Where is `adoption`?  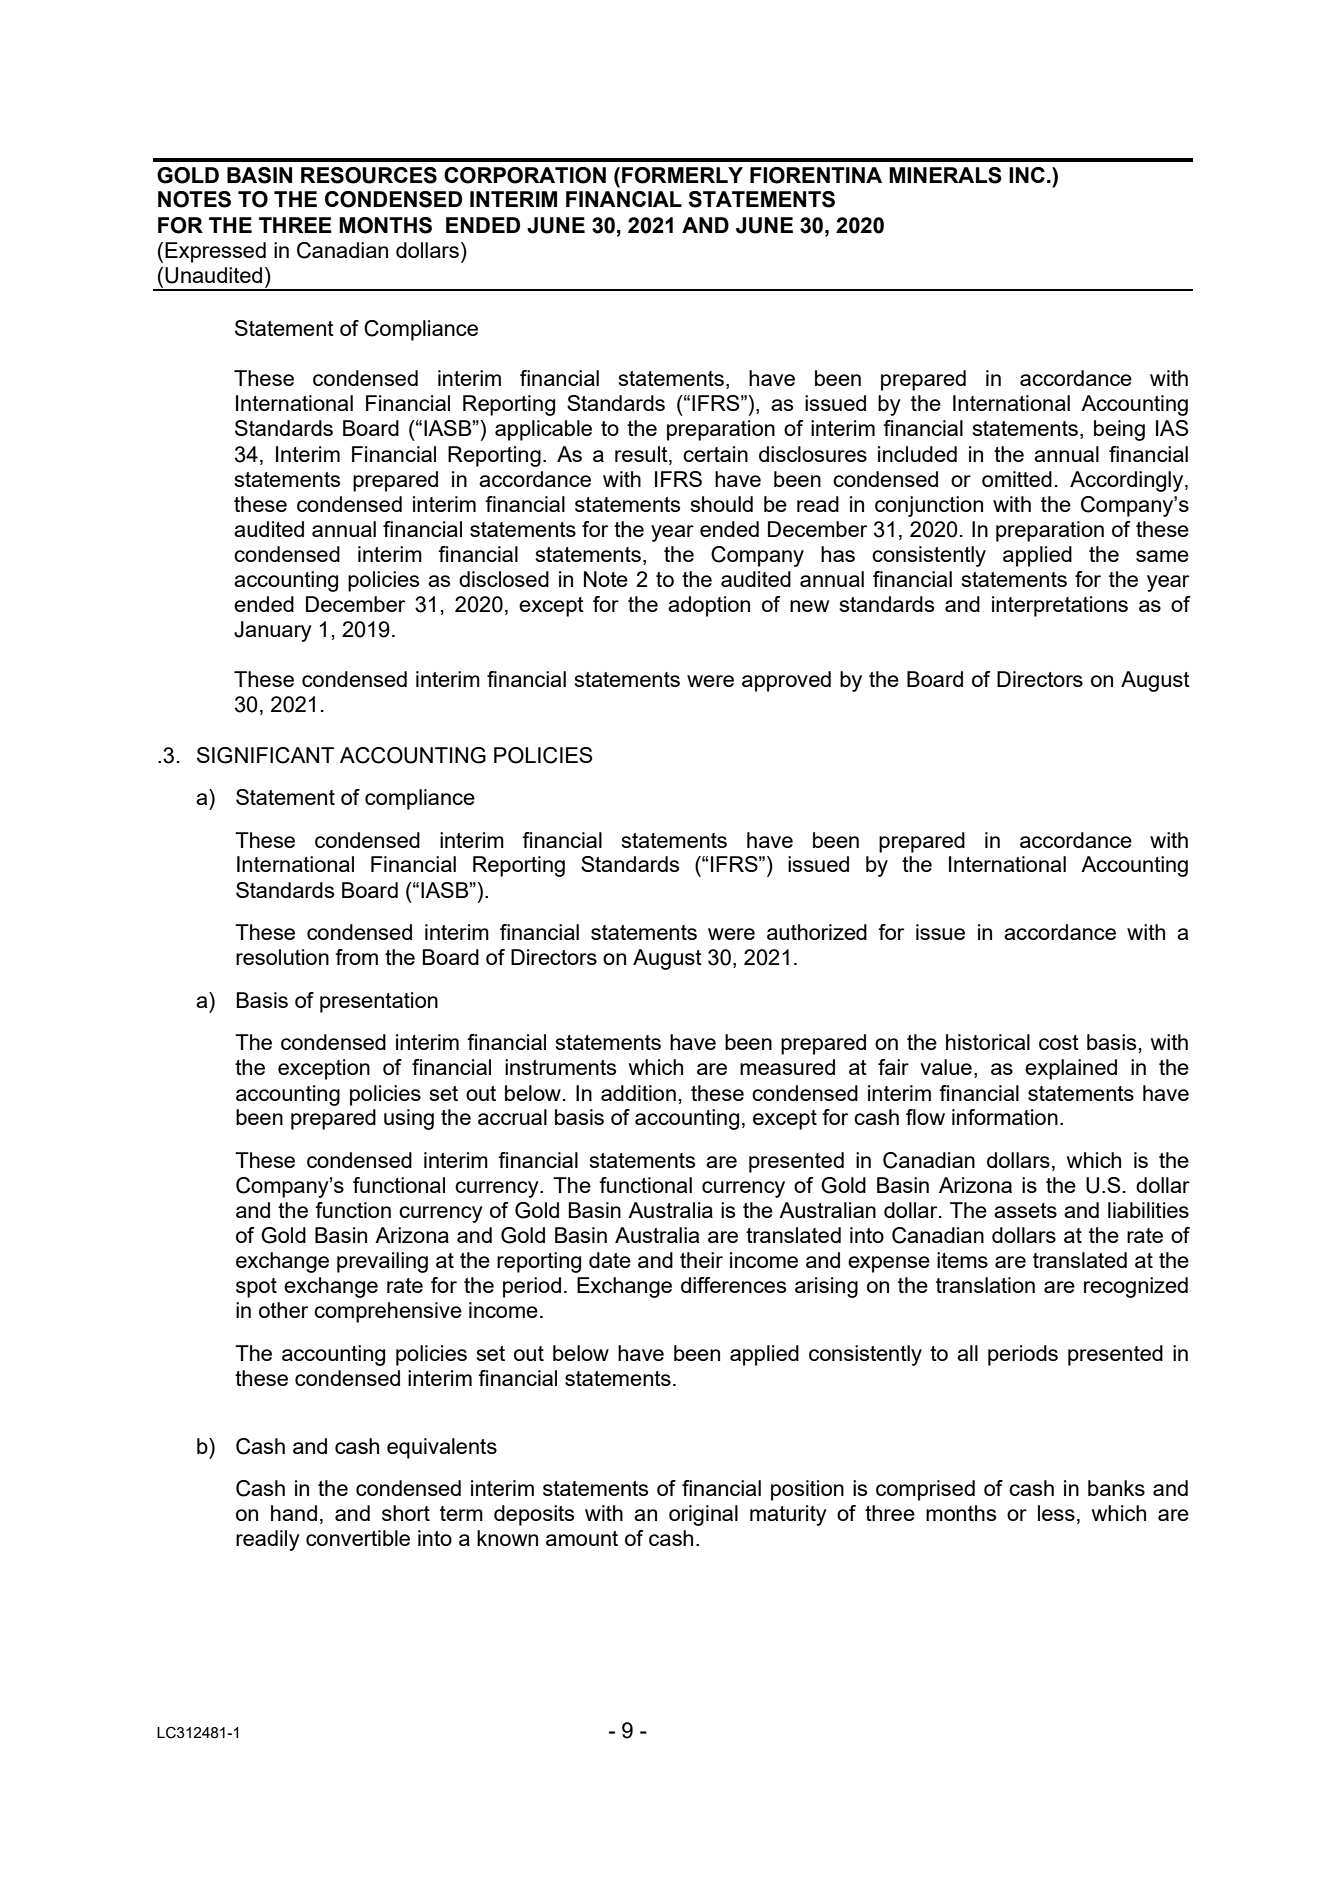
adoption is located at coordinates (709, 606).
